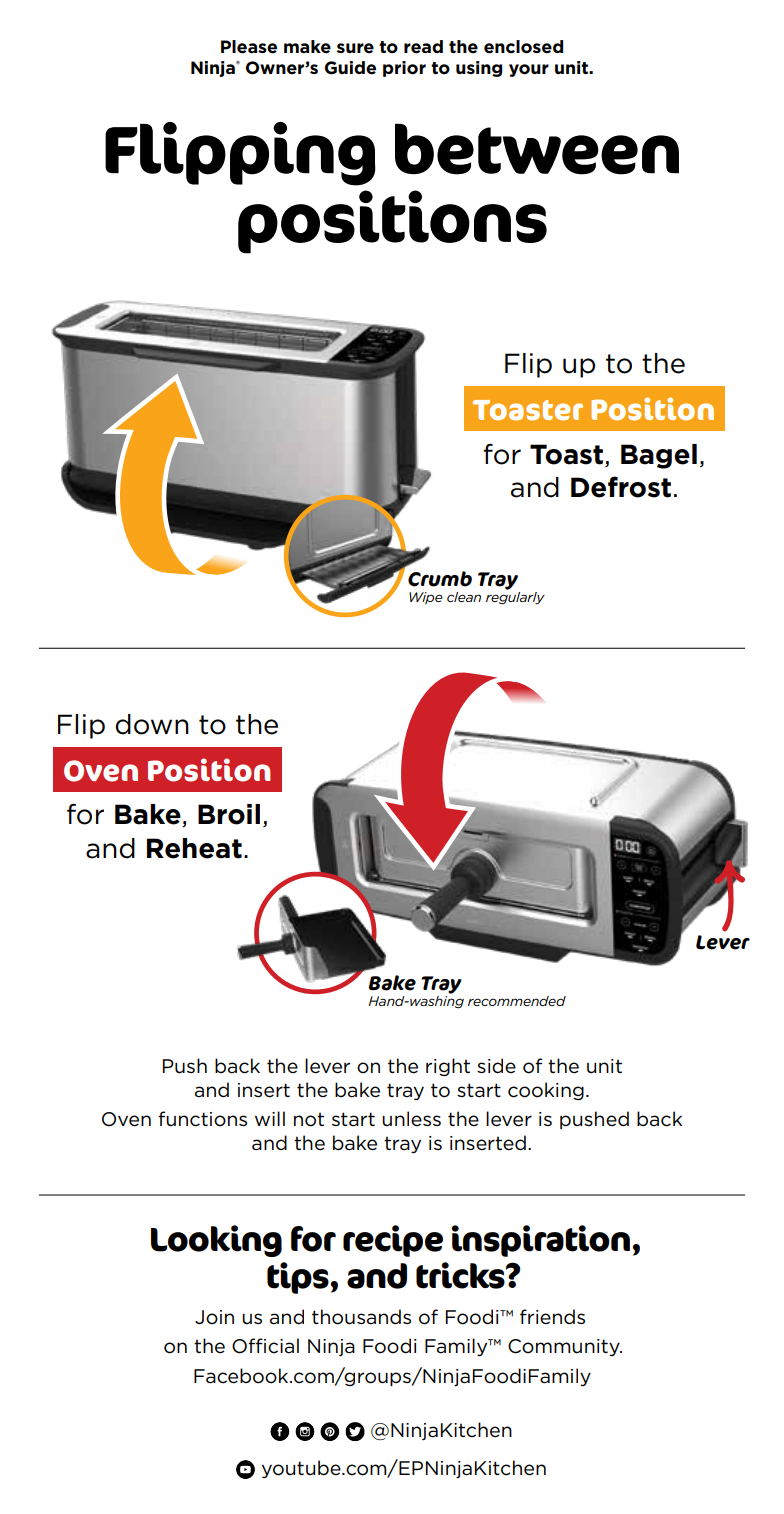 This screenshot has height=1514, width=784. I want to click on Join, so click(214, 1317).
